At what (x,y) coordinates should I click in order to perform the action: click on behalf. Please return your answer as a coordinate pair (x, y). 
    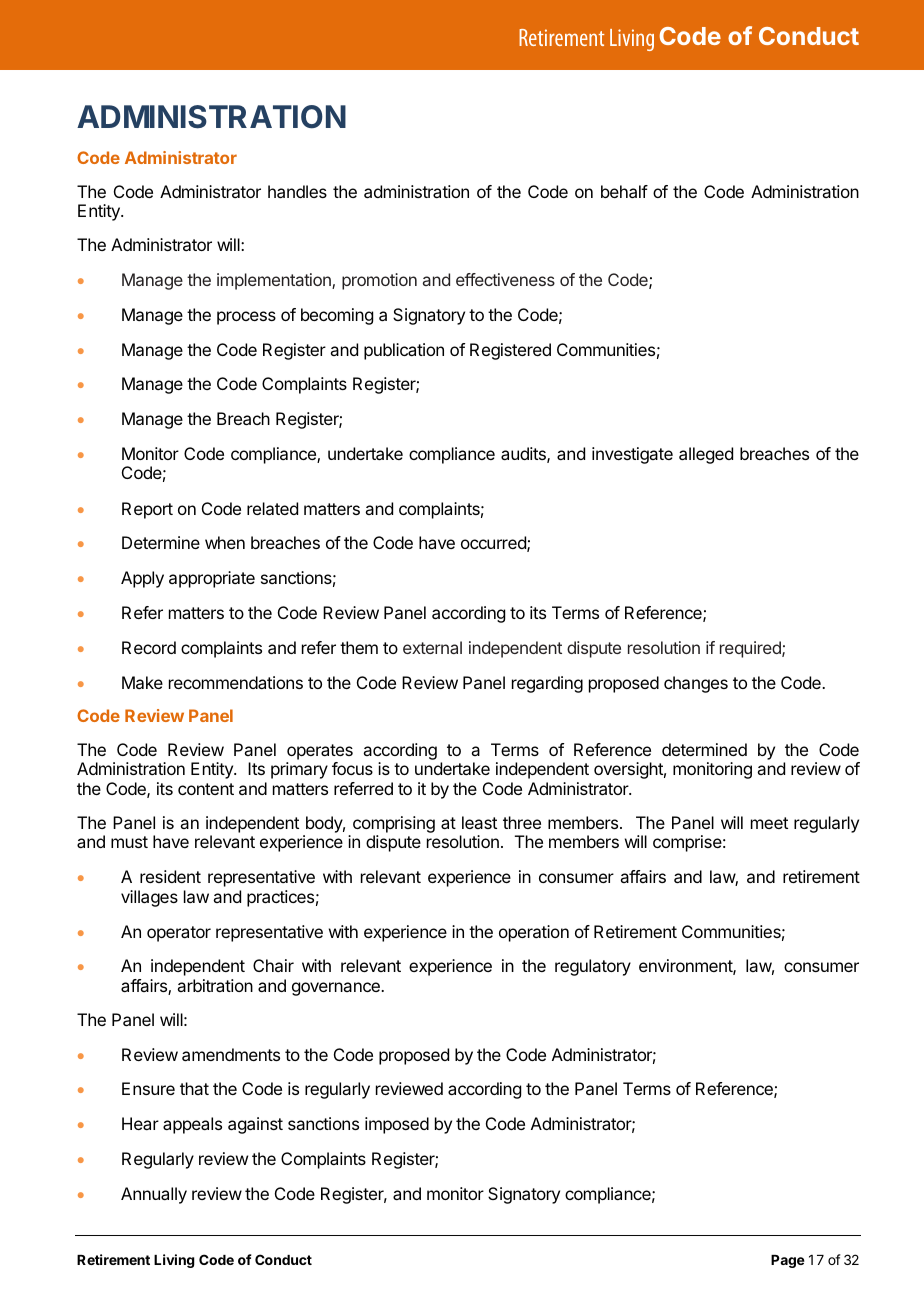
    Looking at the image, I should click on (624, 191).
